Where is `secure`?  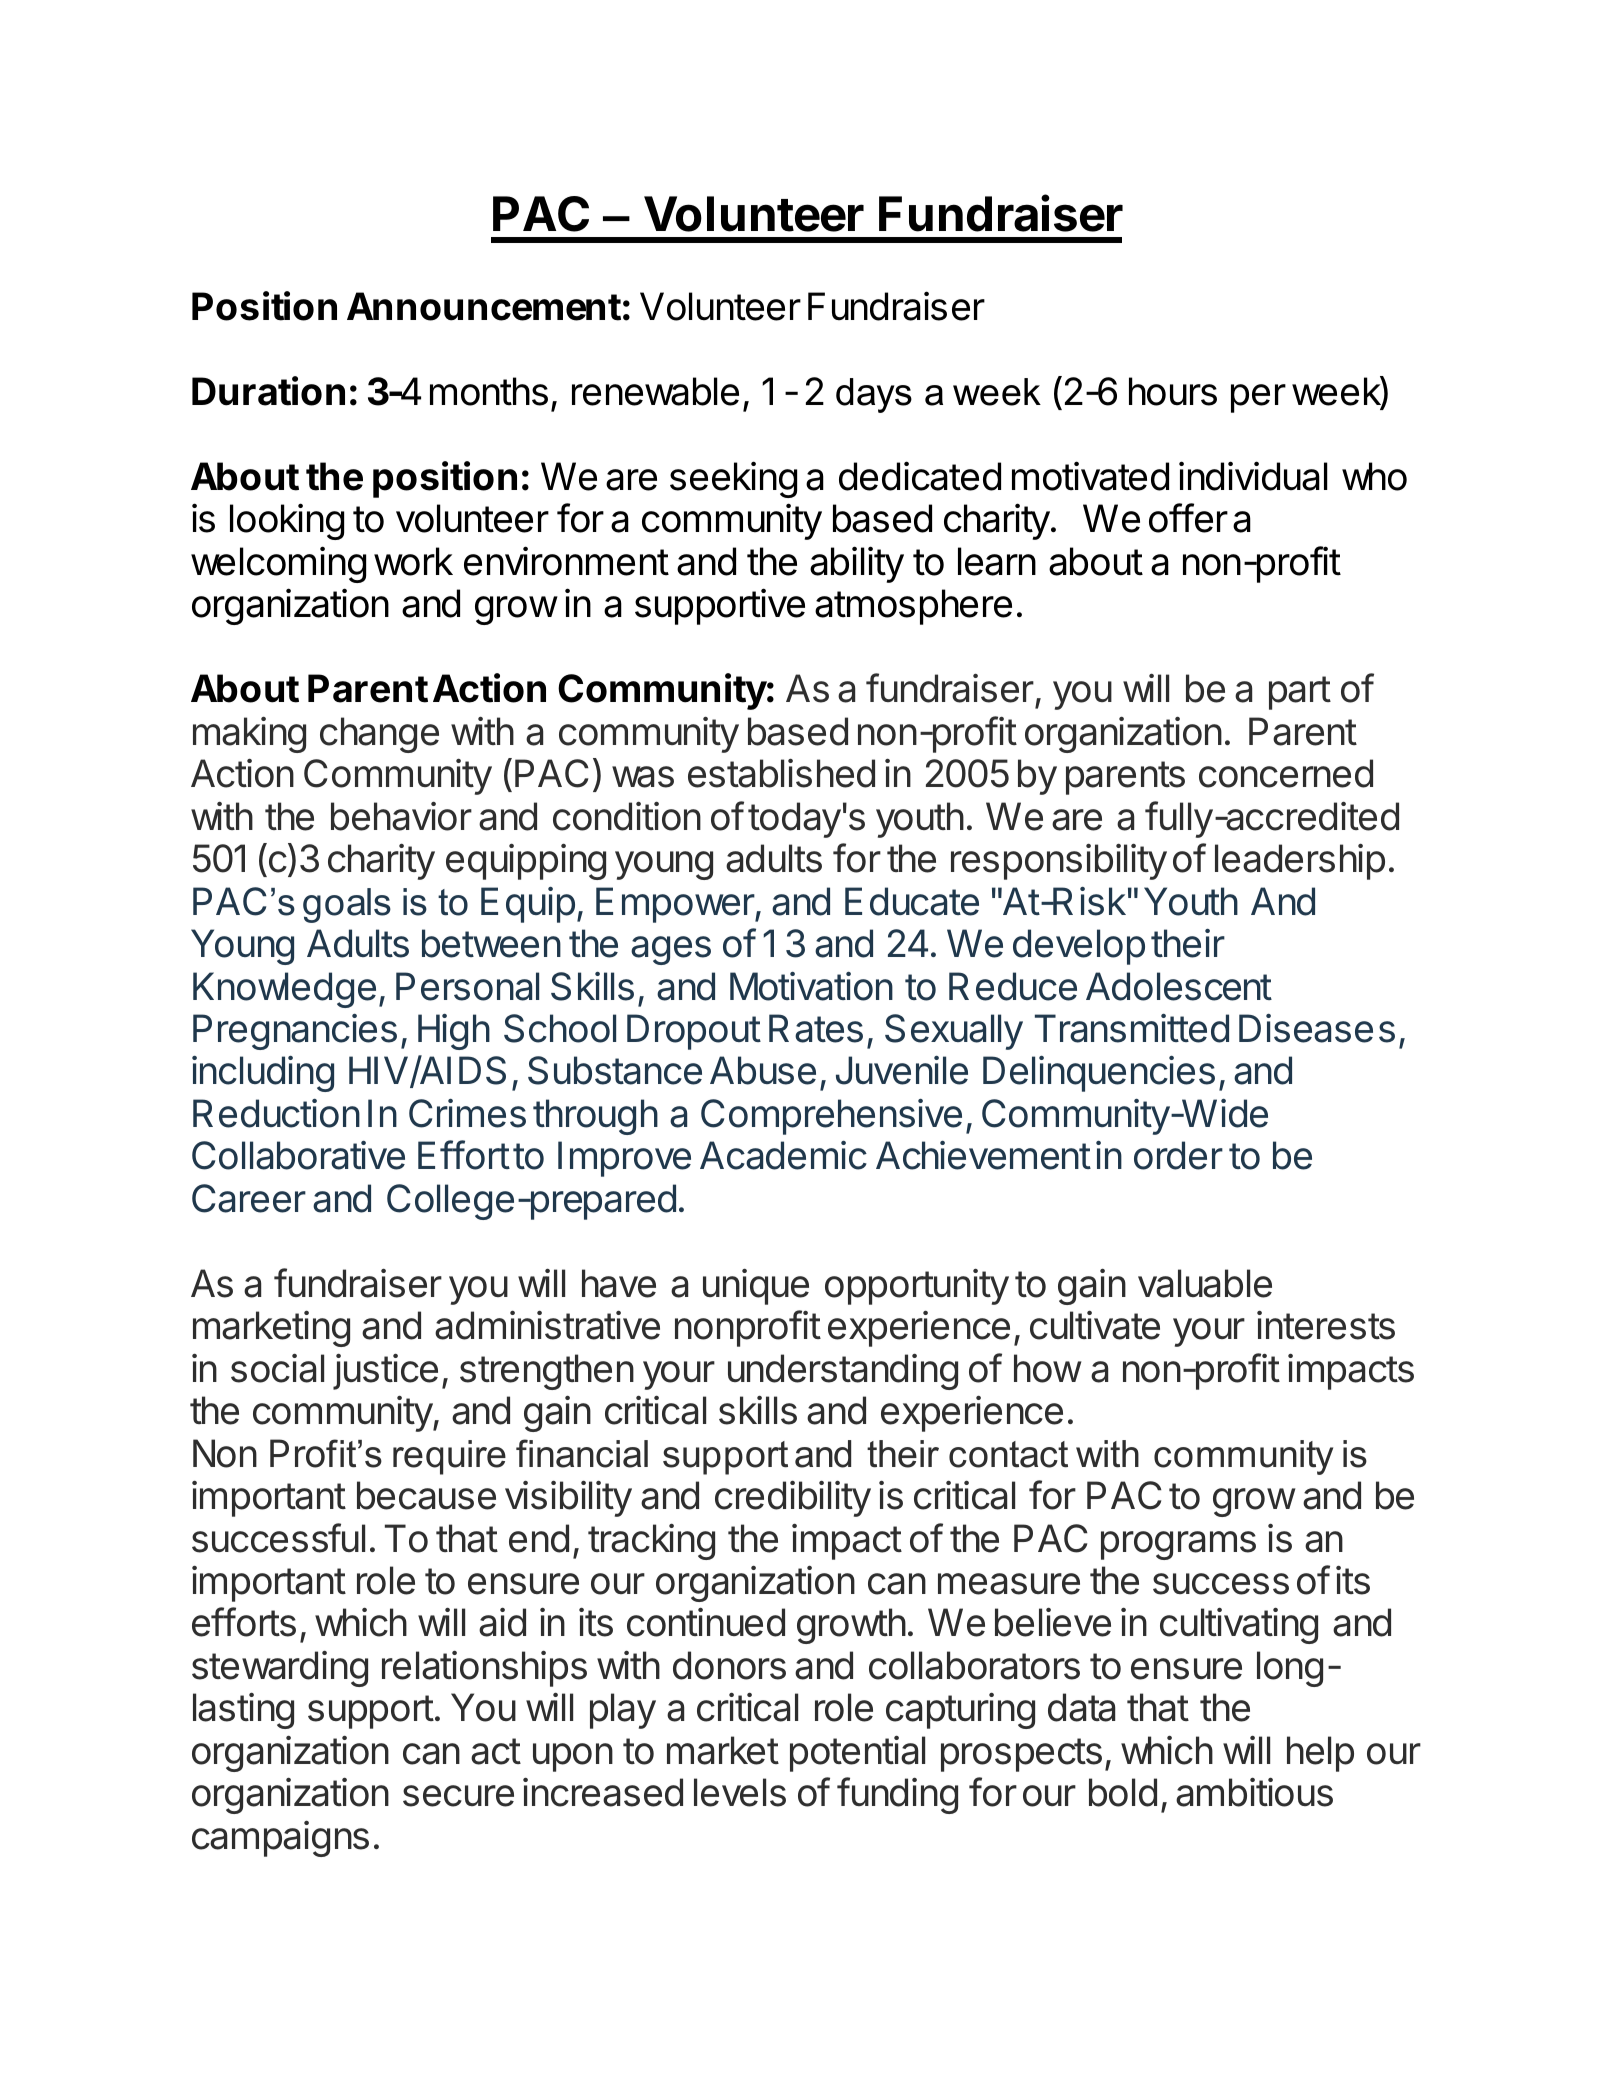
secure is located at coordinates (458, 1796).
